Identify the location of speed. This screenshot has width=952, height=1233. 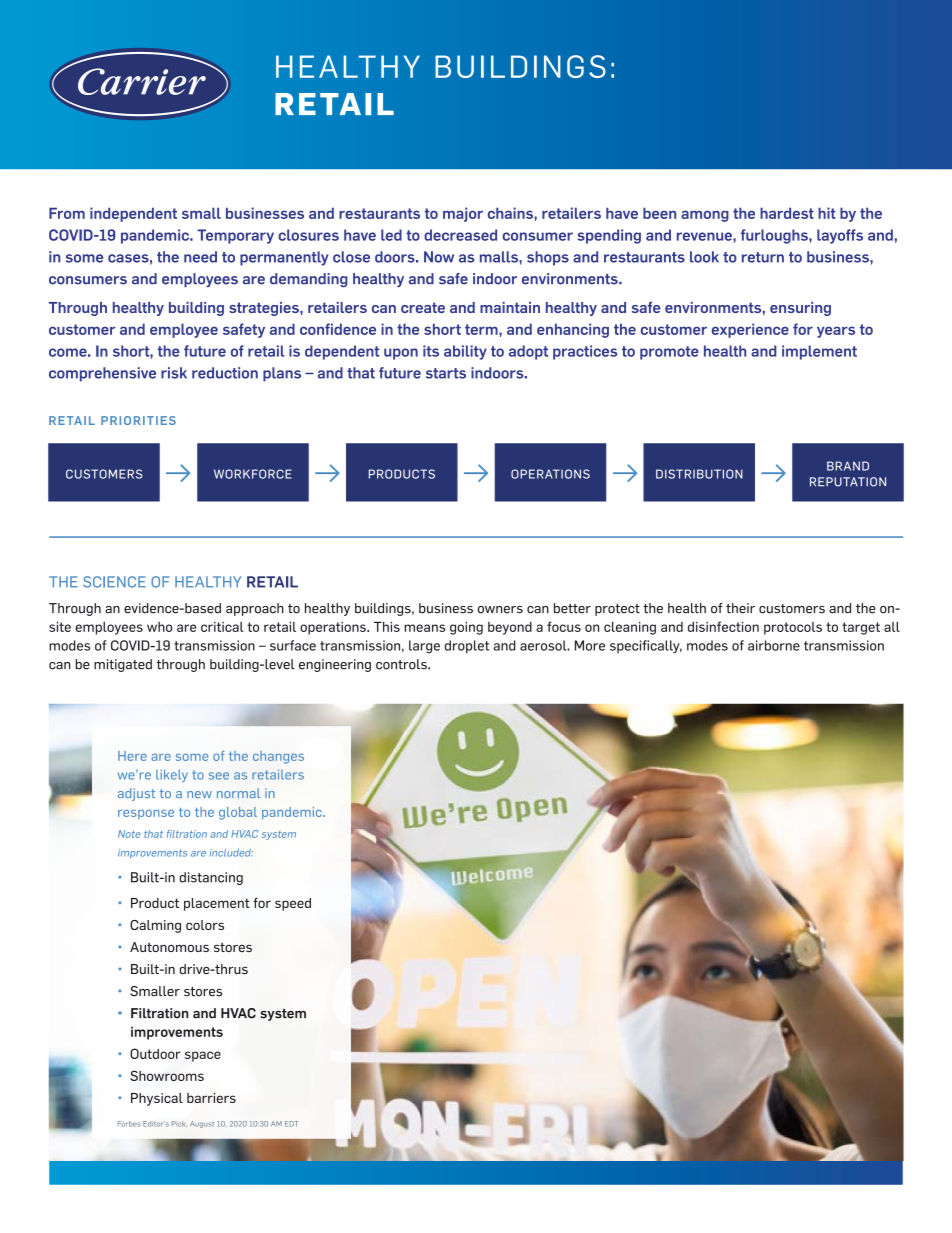
(293, 904).
